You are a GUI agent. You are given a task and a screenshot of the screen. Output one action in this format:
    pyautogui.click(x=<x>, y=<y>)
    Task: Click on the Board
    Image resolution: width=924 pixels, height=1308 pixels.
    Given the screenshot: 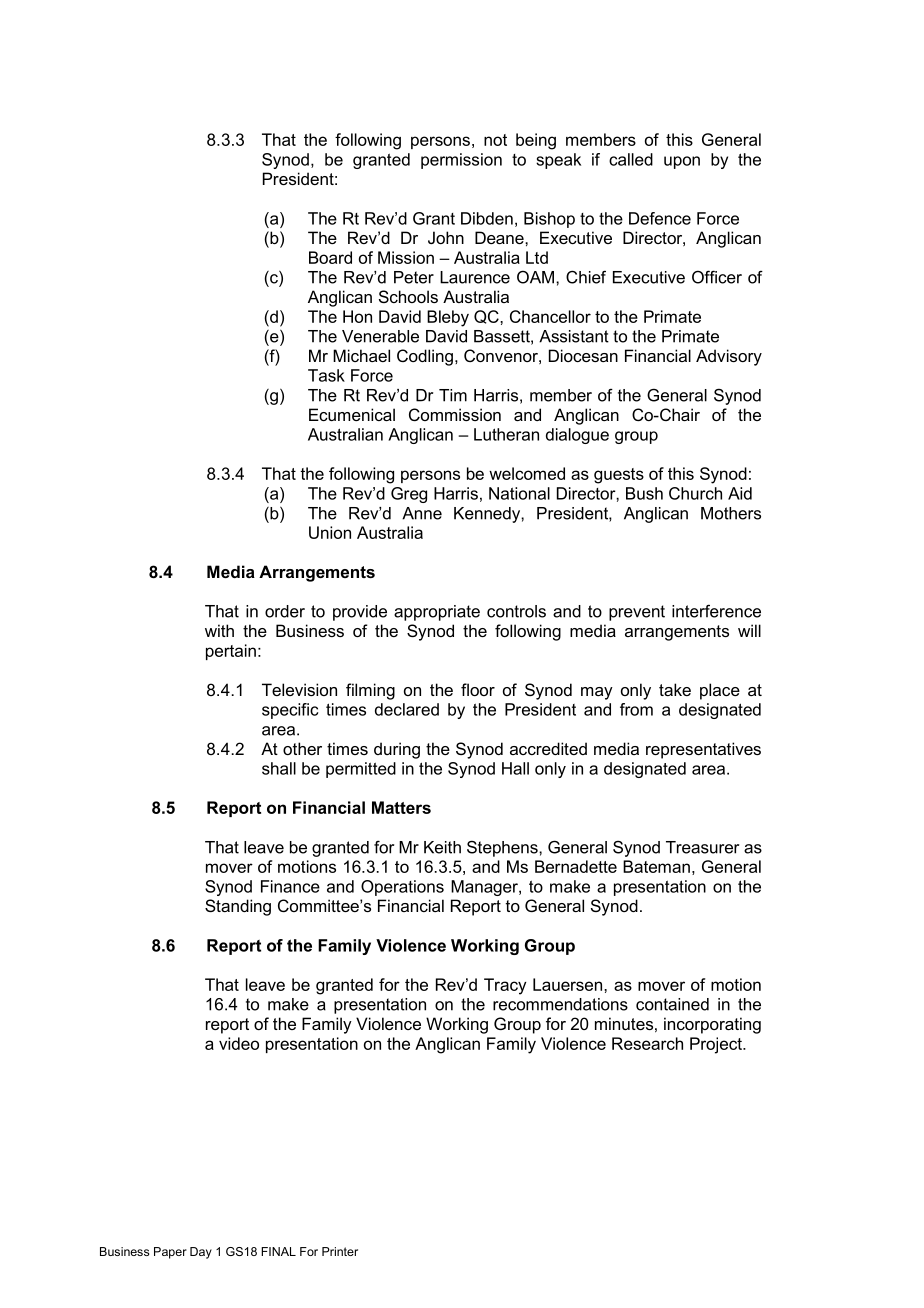 What is the action you would take?
    pyautogui.click(x=330, y=257)
